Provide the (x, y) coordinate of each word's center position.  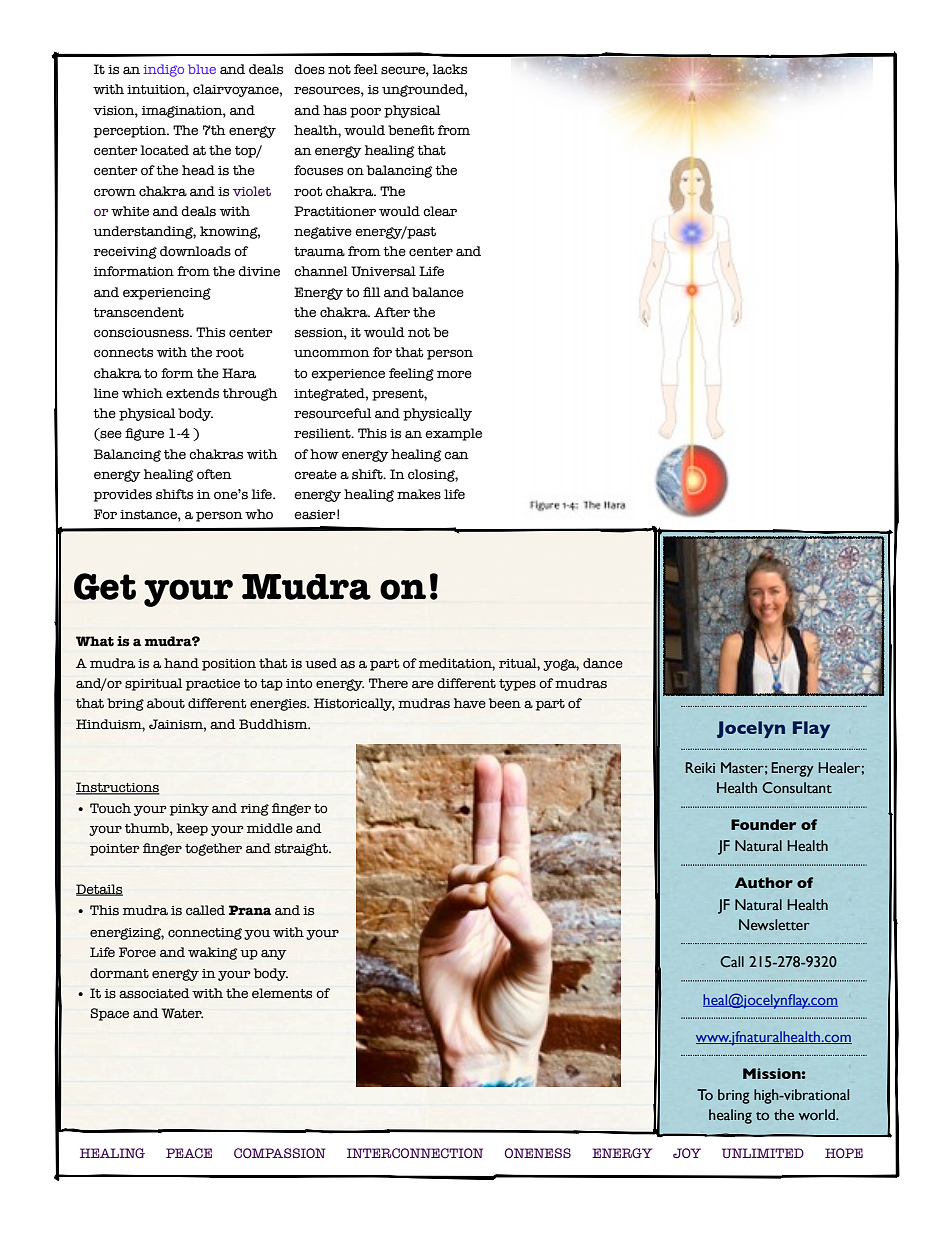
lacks (449, 69)
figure (144, 434)
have (470, 703)
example (453, 434)
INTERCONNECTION (415, 1153)
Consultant (797, 788)
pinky (189, 809)
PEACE (189, 1153)
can (456, 455)
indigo (164, 70)
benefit (411, 130)
